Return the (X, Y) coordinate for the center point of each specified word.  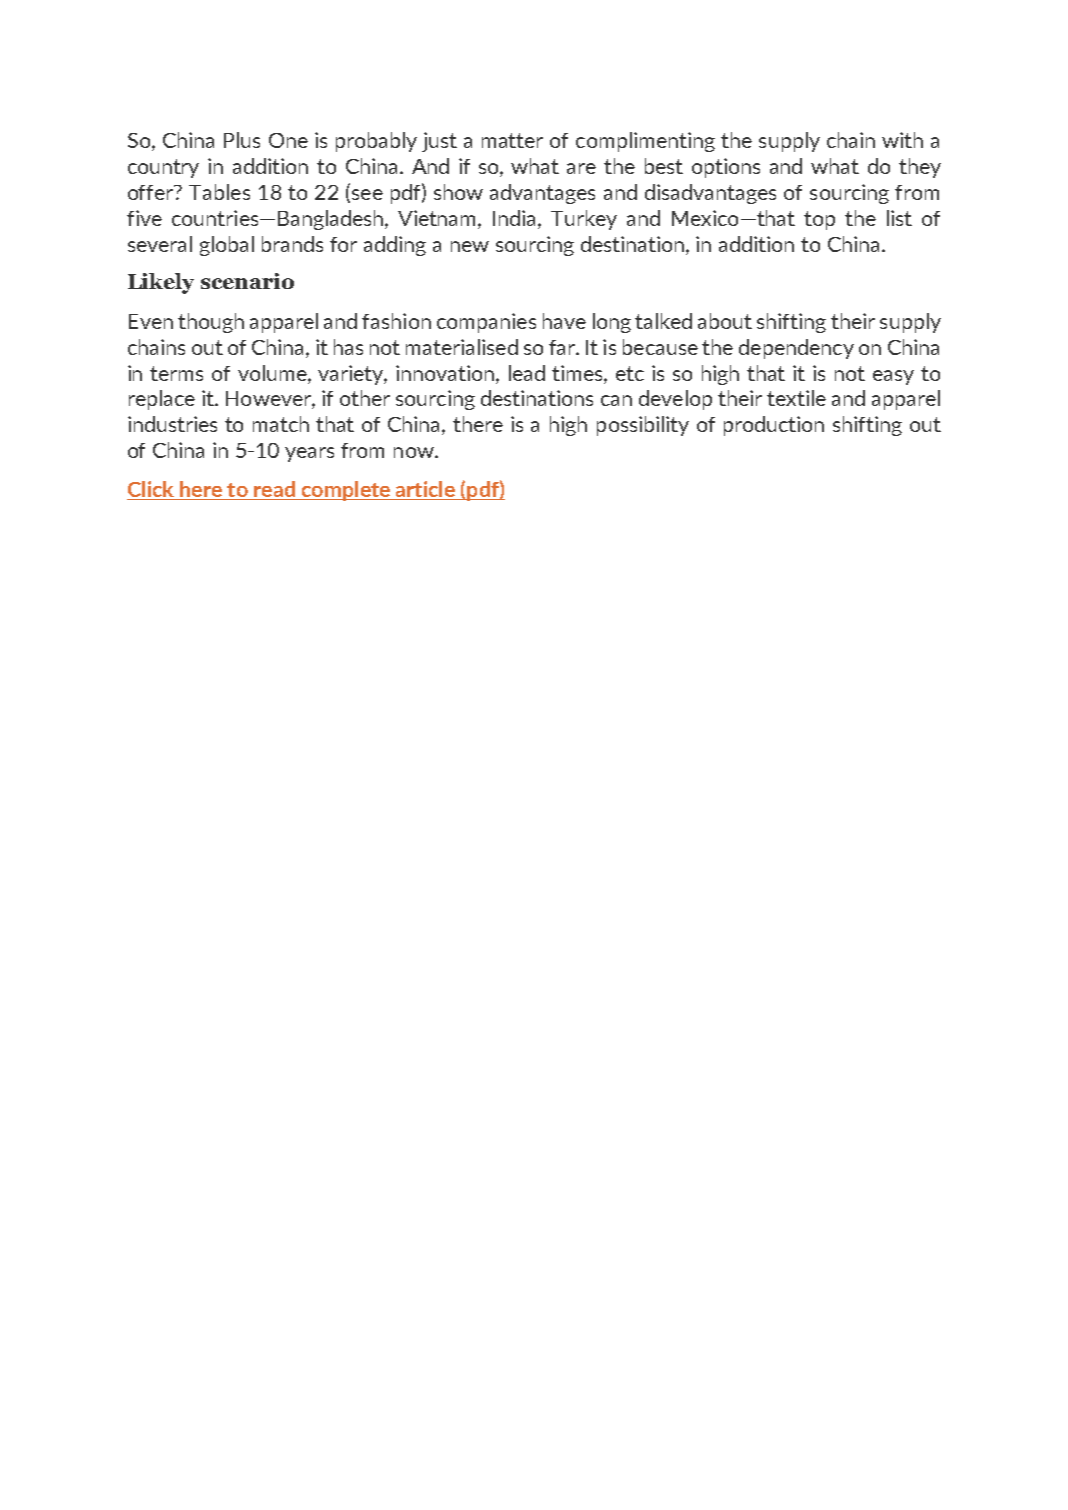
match (281, 424)
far (563, 347)
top (819, 220)
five (144, 218)
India (516, 218)
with (902, 140)
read (274, 490)
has (348, 347)
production (774, 426)
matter (512, 140)
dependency (796, 349)
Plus (242, 140)
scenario (247, 281)
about (725, 321)
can (616, 400)
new (470, 246)
